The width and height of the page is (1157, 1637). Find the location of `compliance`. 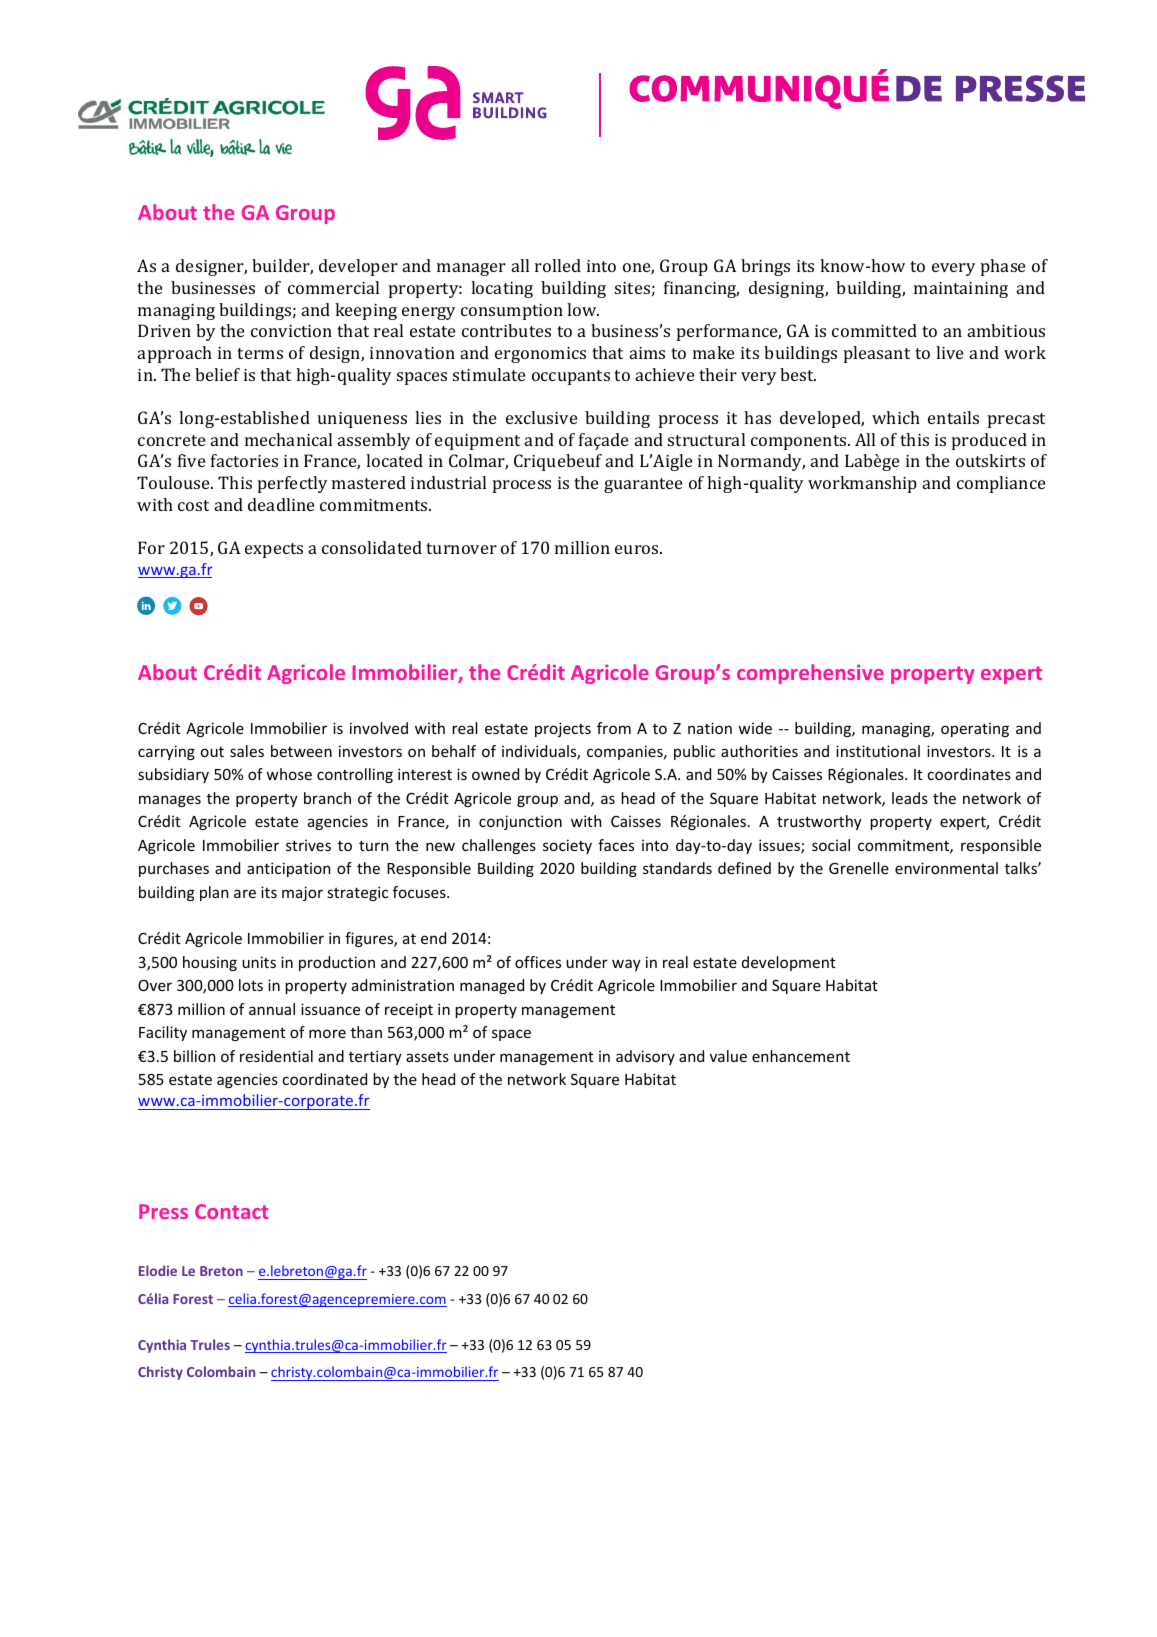

compliance is located at coordinates (1001, 484).
